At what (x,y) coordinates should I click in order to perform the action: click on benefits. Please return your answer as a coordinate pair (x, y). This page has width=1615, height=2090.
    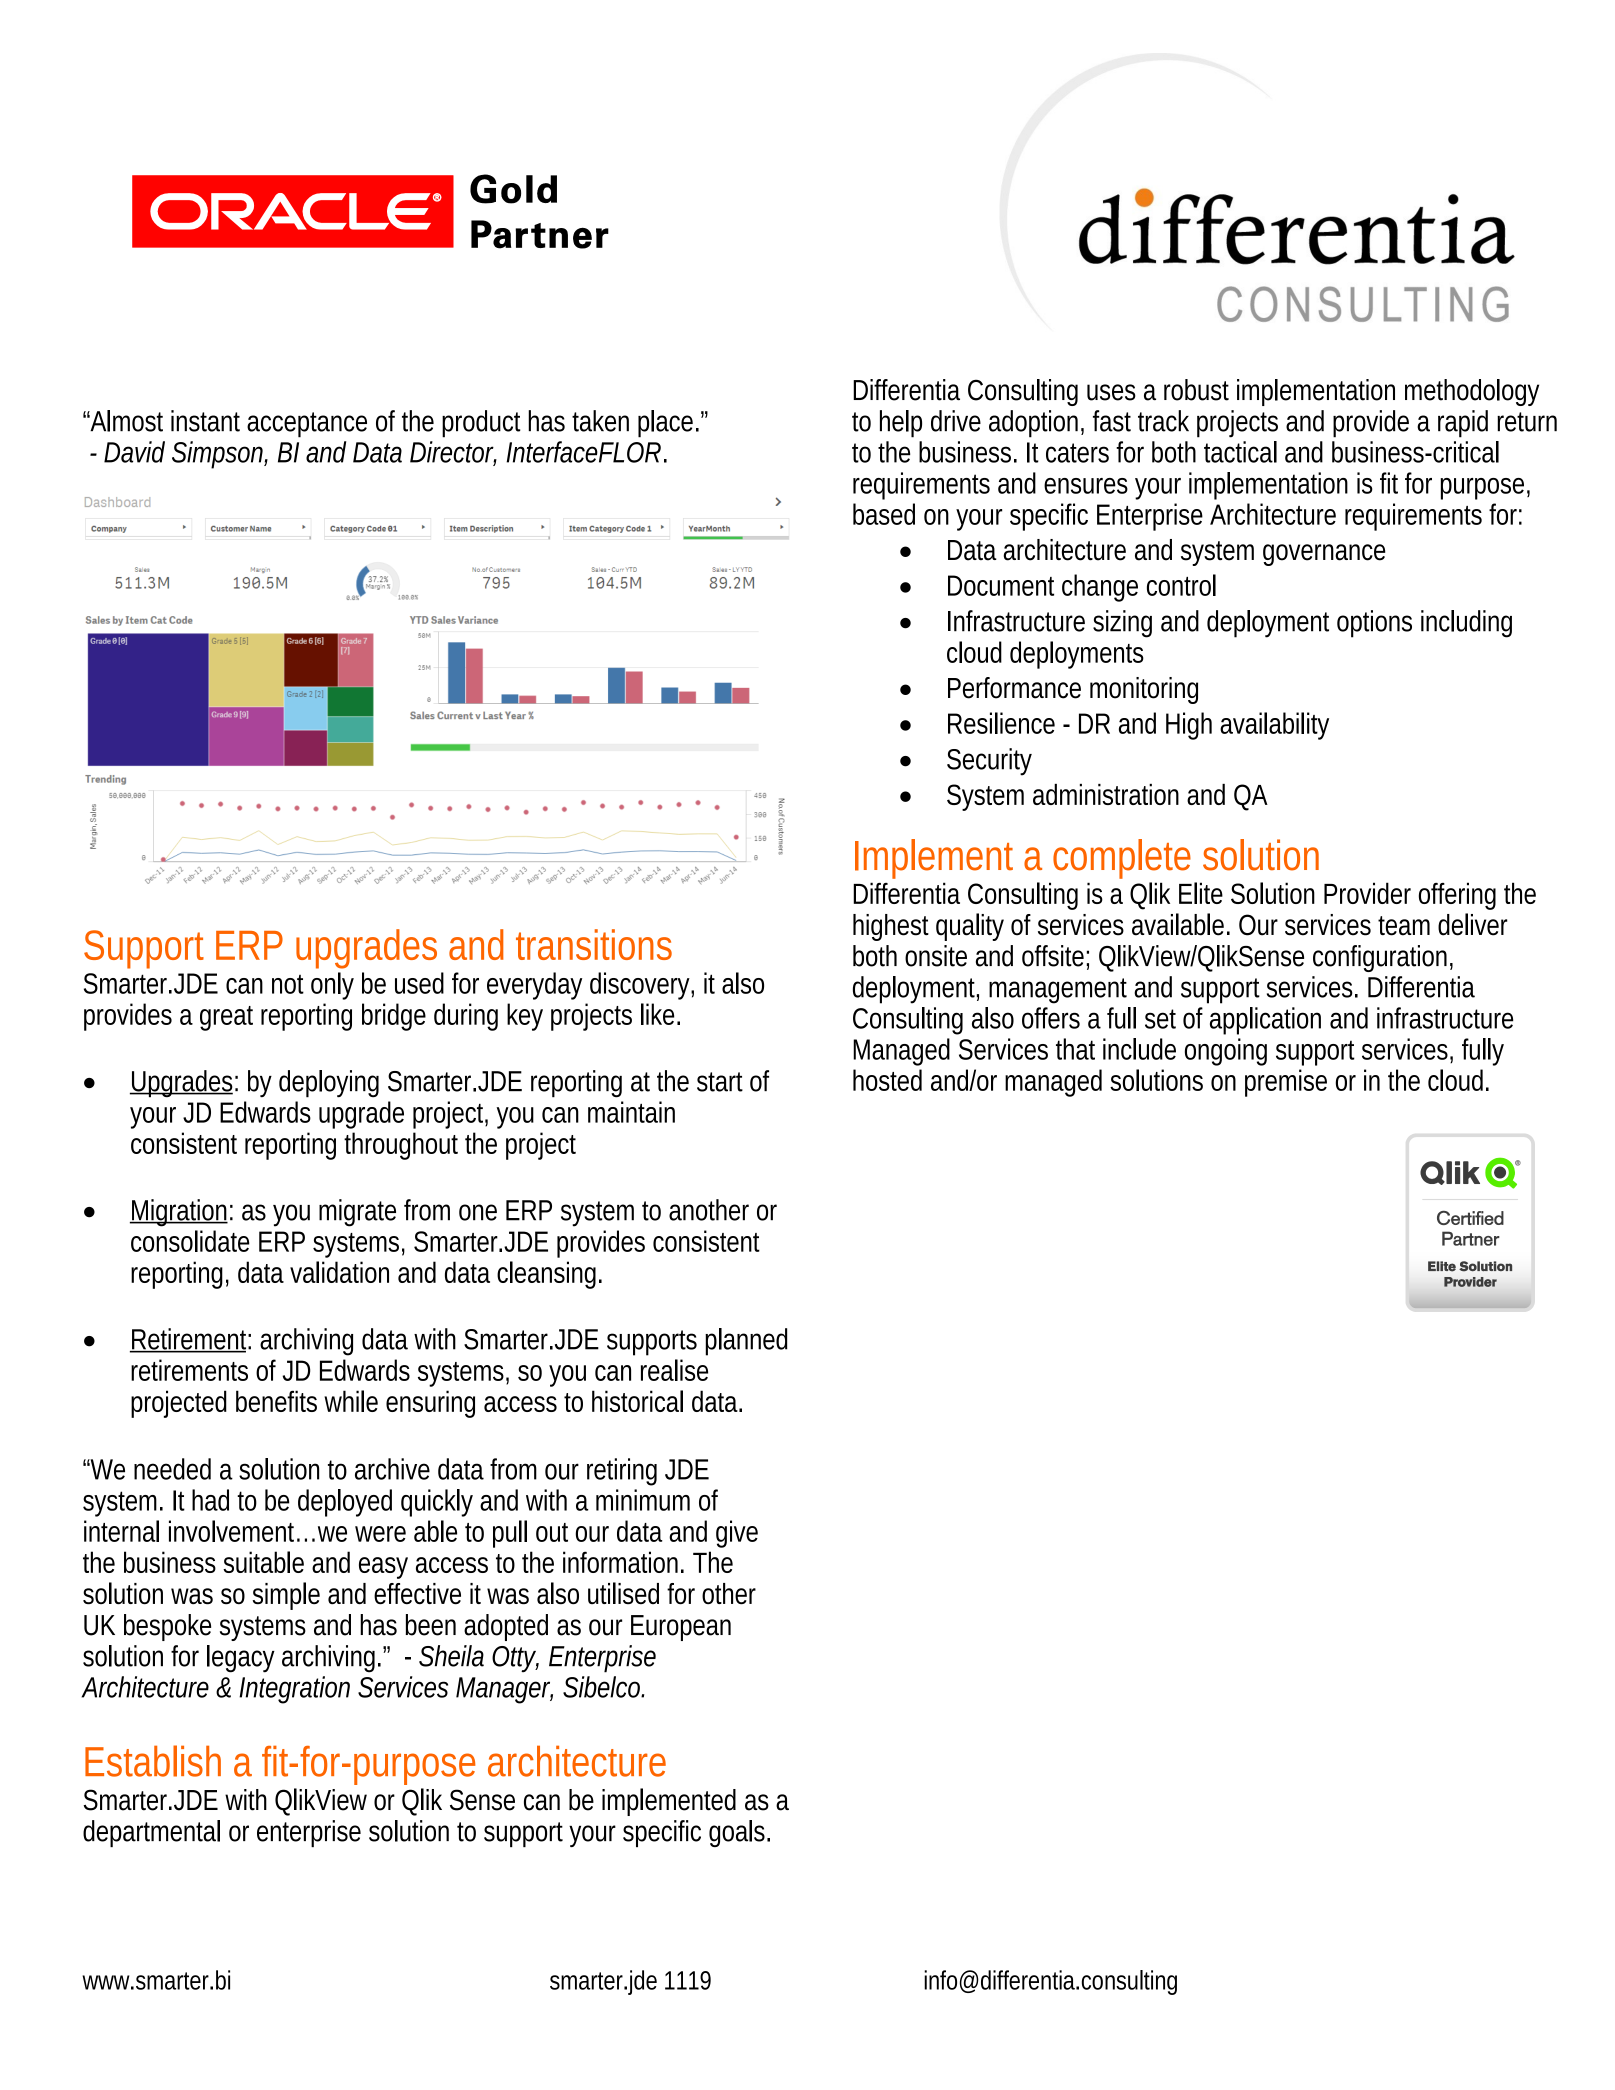
    Looking at the image, I should click on (276, 1401).
